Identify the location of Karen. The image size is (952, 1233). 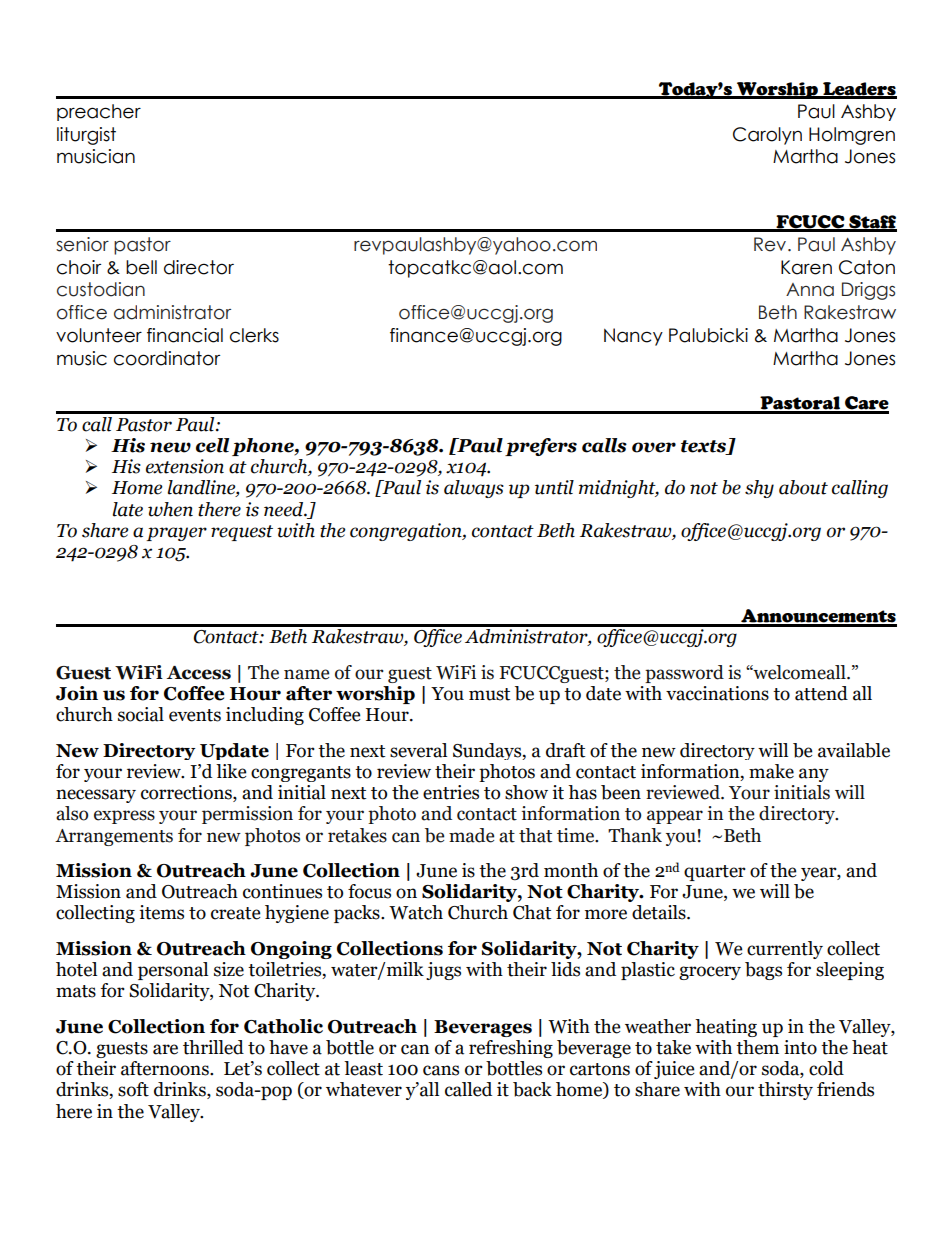
(806, 267).
